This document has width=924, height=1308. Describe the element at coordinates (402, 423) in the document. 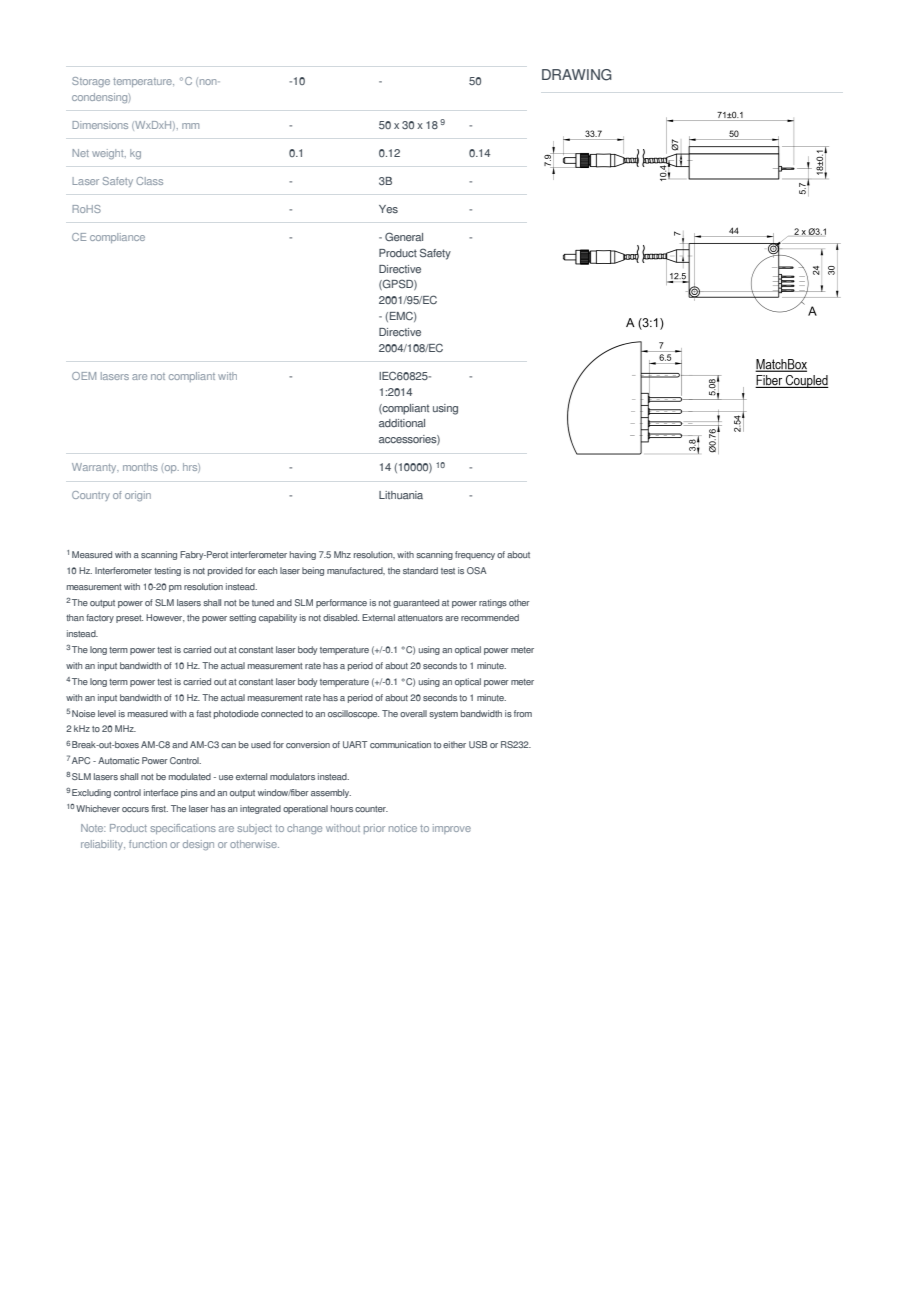

I see `additional` at that location.
